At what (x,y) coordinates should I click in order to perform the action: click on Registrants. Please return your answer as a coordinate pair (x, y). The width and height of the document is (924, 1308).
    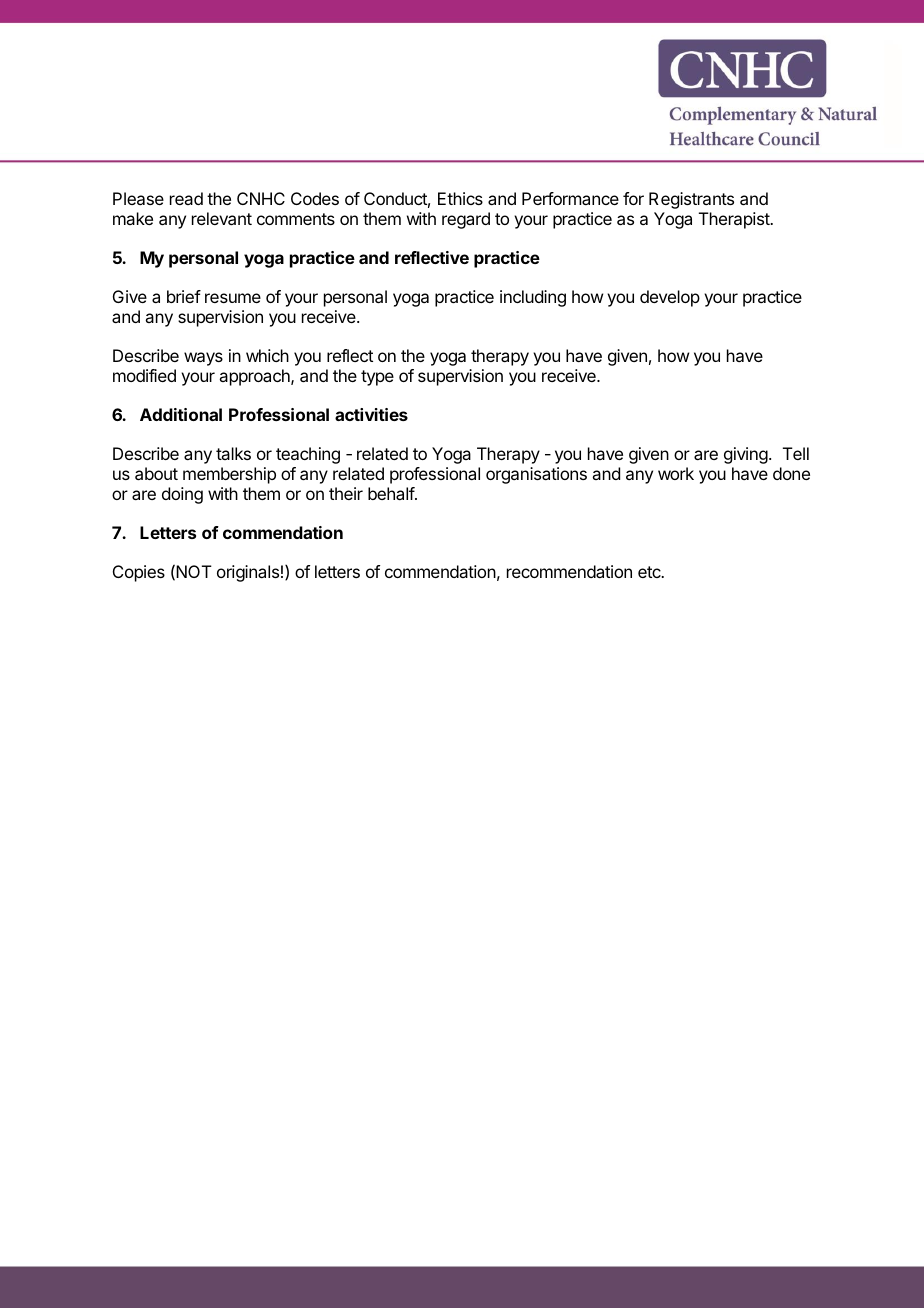
    Looking at the image, I should click on (691, 200).
